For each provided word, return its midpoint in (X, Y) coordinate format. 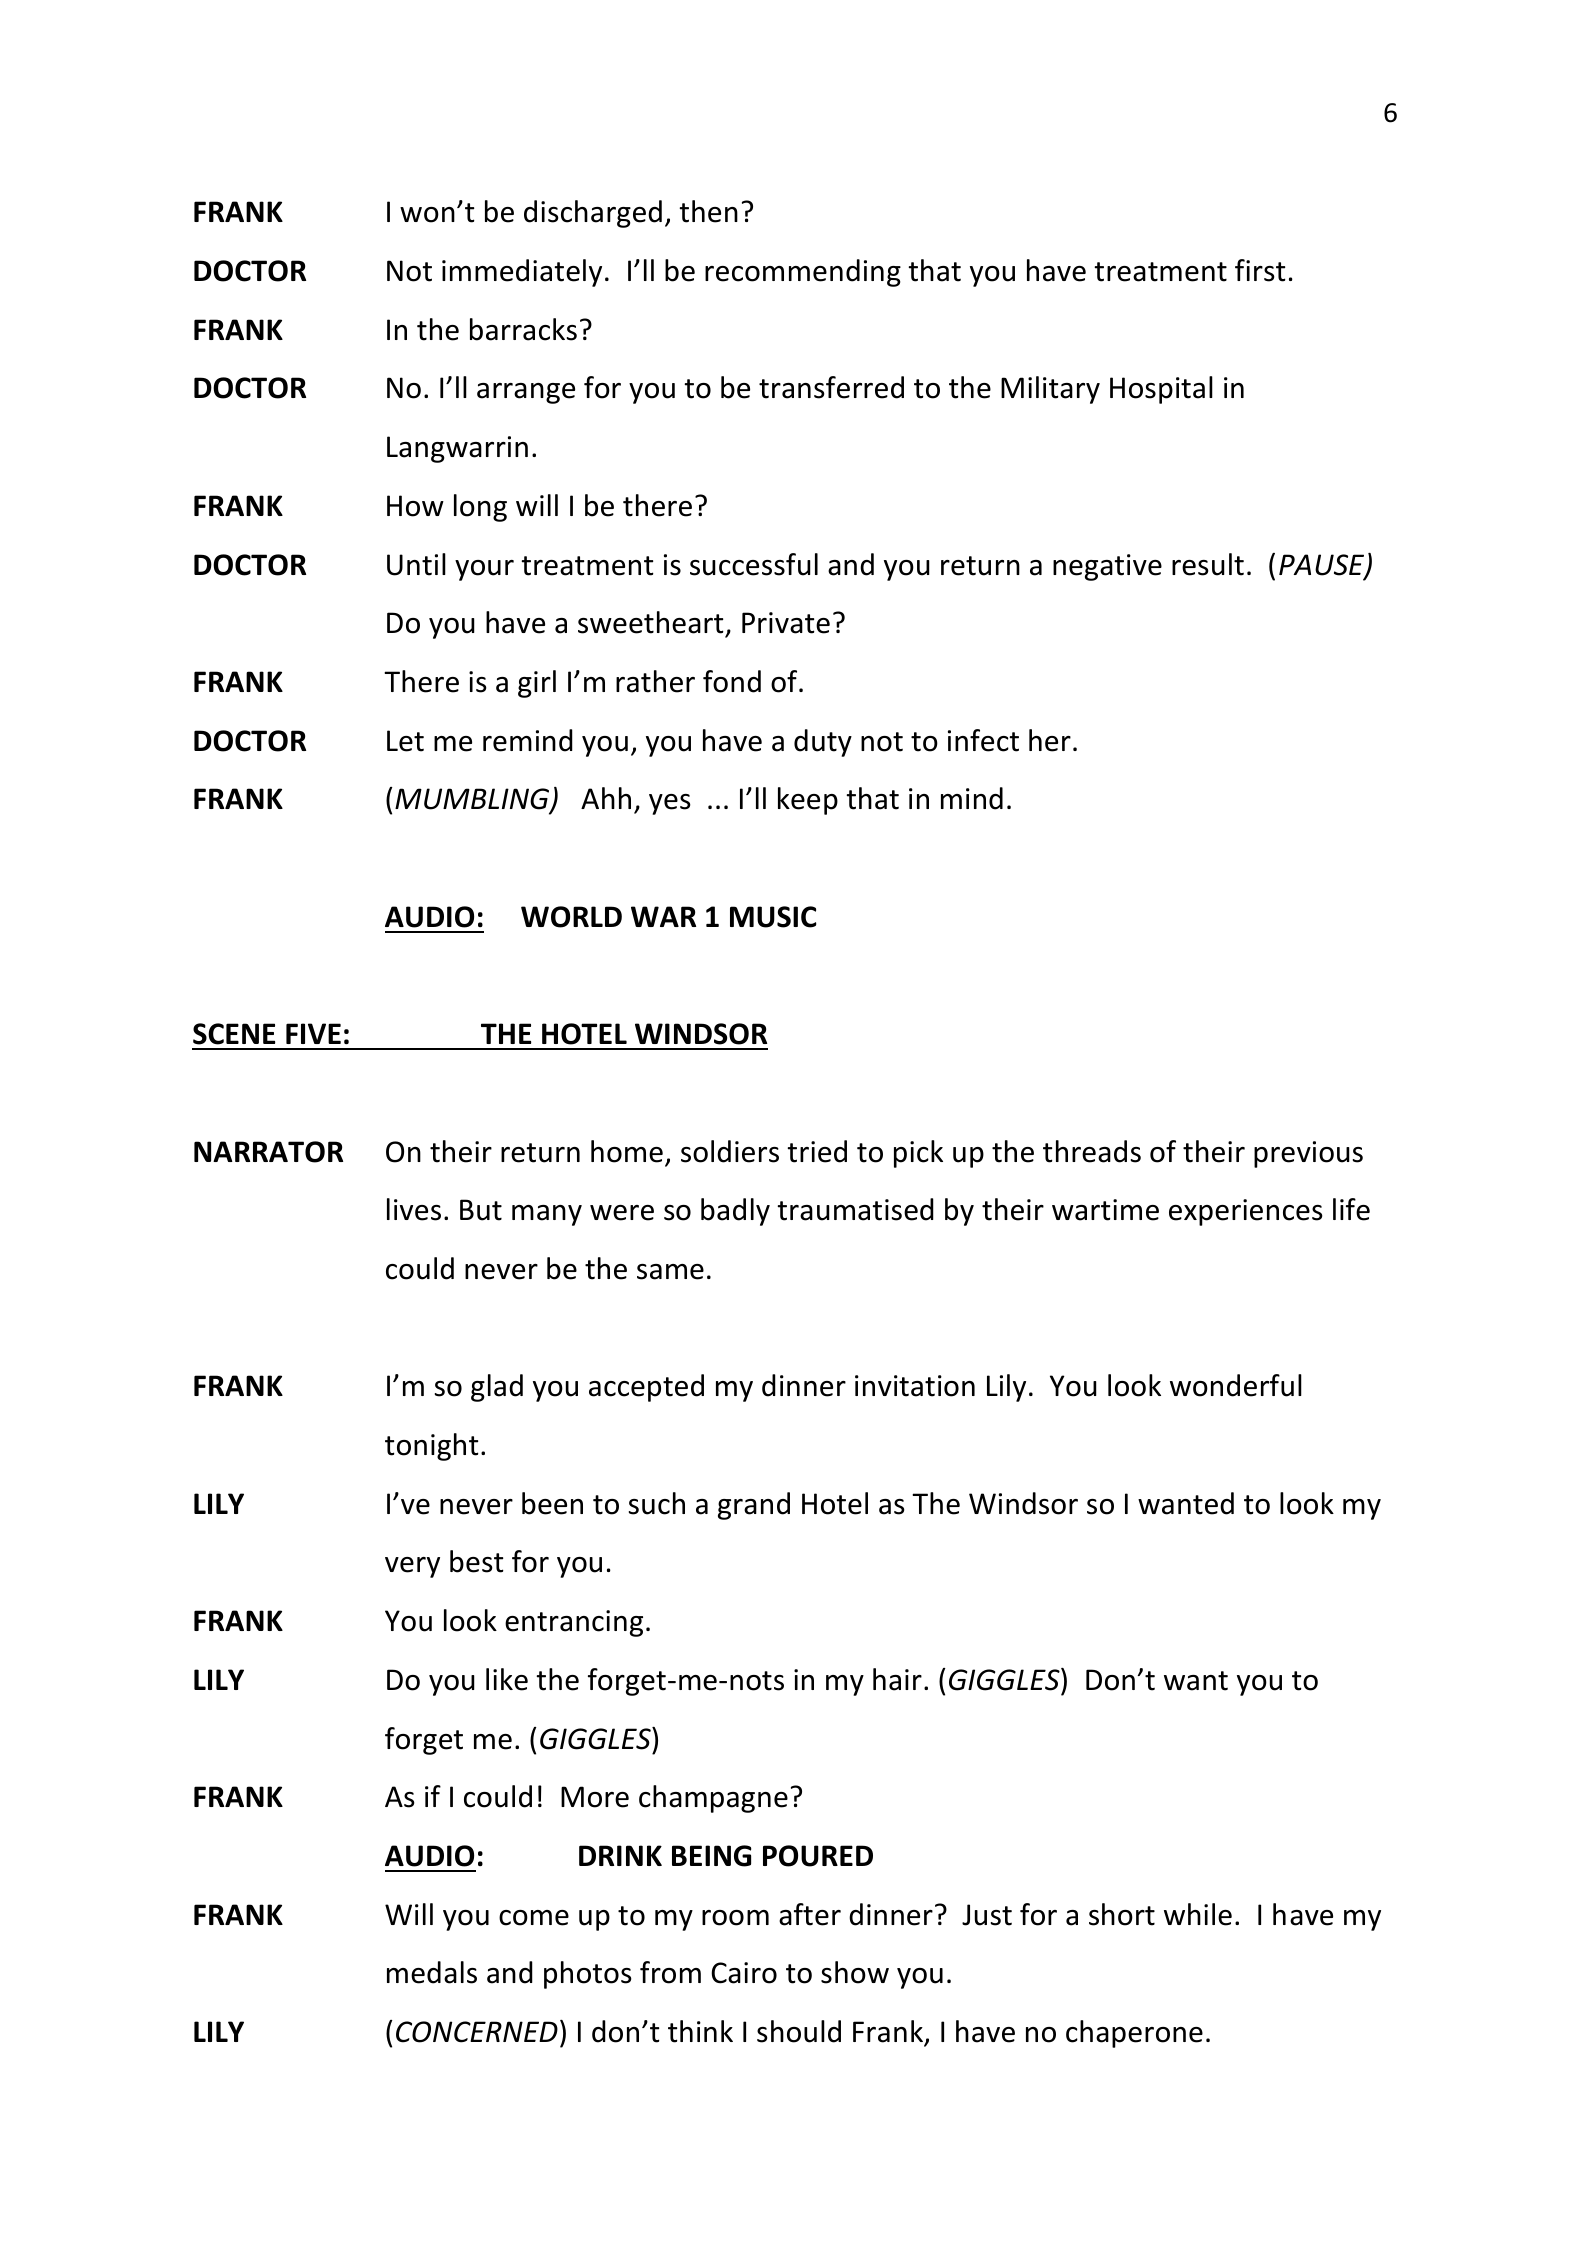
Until (416, 564)
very (412, 1567)
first (1260, 270)
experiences (1246, 1212)
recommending (803, 273)
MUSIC (773, 917)
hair (897, 1679)
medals (432, 1972)
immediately (522, 273)
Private (786, 623)
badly (735, 1212)
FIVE (313, 1033)
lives (414, 1209)
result (1208, 564)
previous (1308, 1154)
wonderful (1236, 1385)
